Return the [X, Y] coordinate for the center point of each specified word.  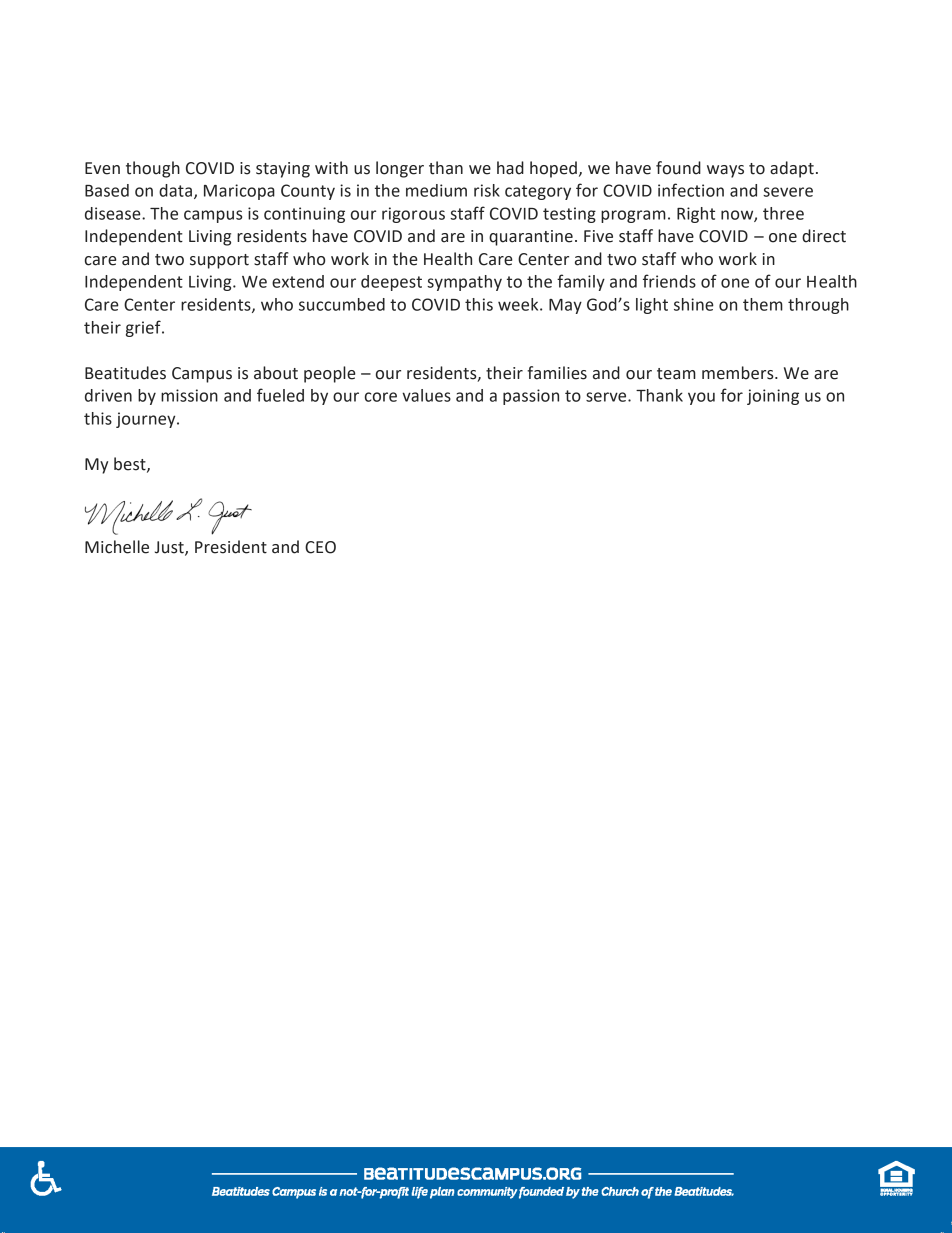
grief [144, 328]
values [426, 395]
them [763, 304]
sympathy [464, 283]
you [701, 398]
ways [725, 171]
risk [487, 190]
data [175, 190]
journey [147, 420]
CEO [320, 547]
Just [170, 548]
